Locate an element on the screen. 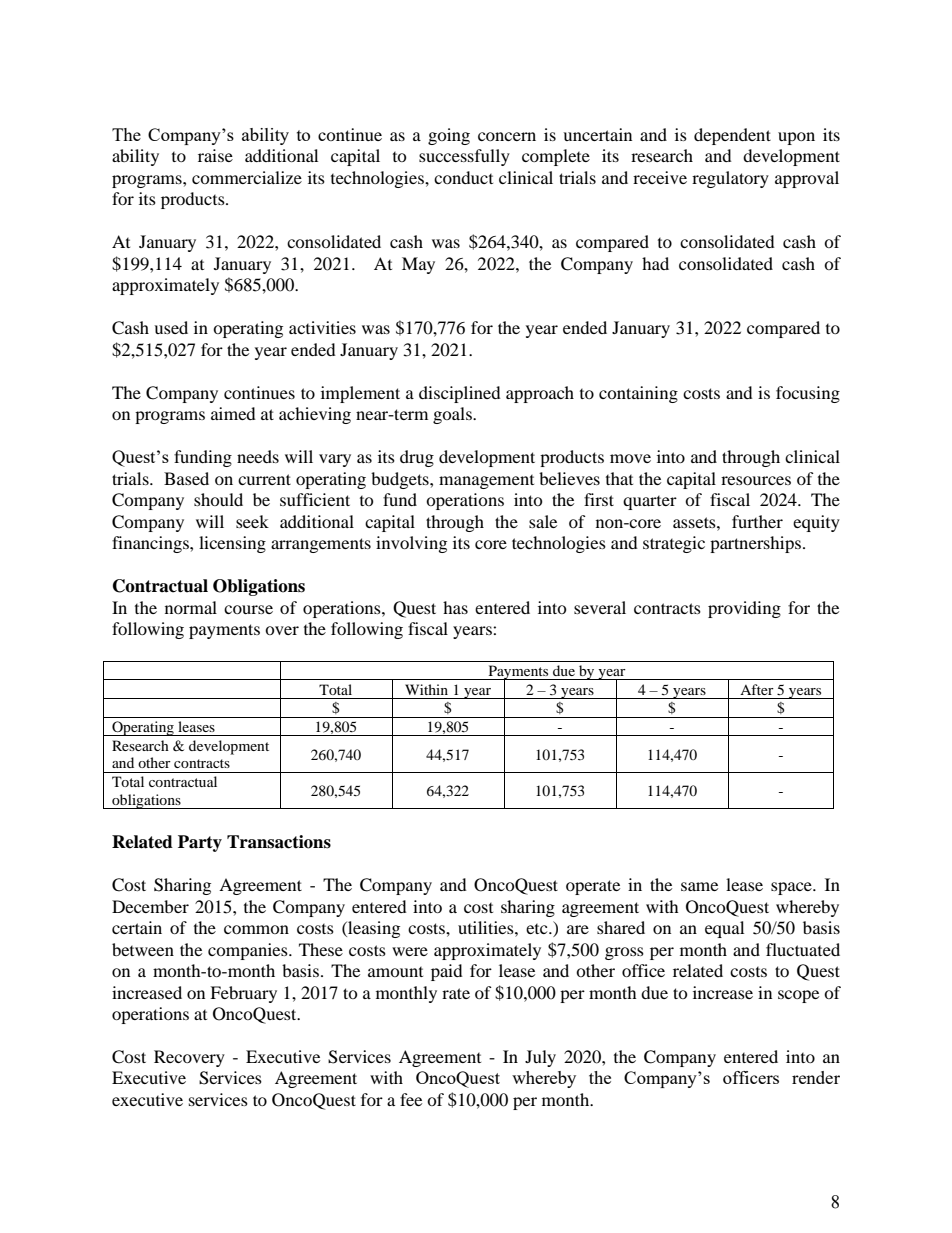  resources is located at coordinates (756, 480).
